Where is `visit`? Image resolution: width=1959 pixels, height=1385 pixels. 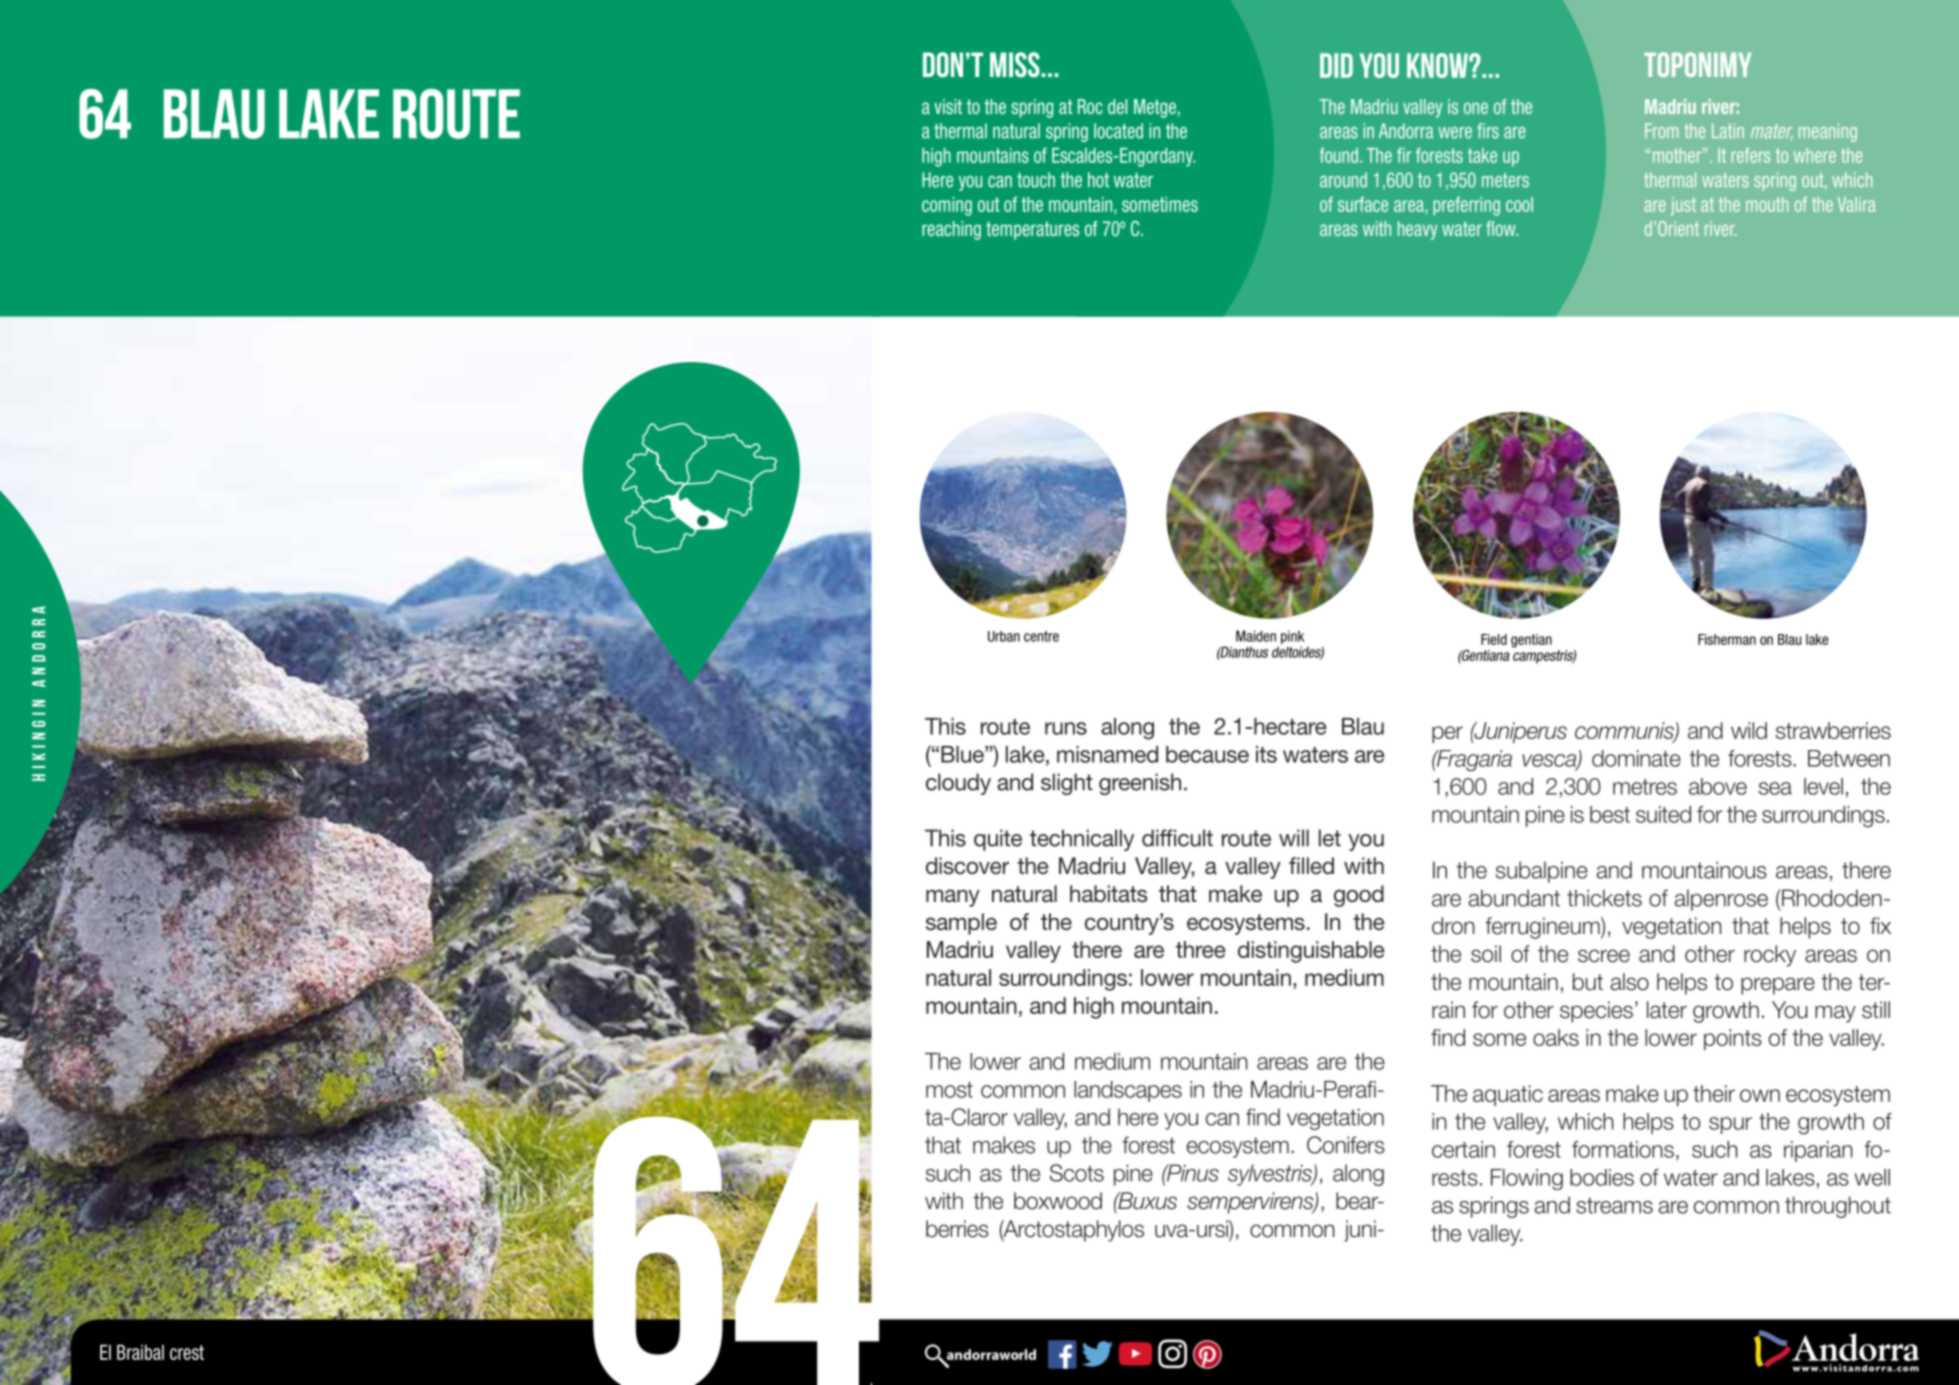 visit is located at coordinates (948, 106).
